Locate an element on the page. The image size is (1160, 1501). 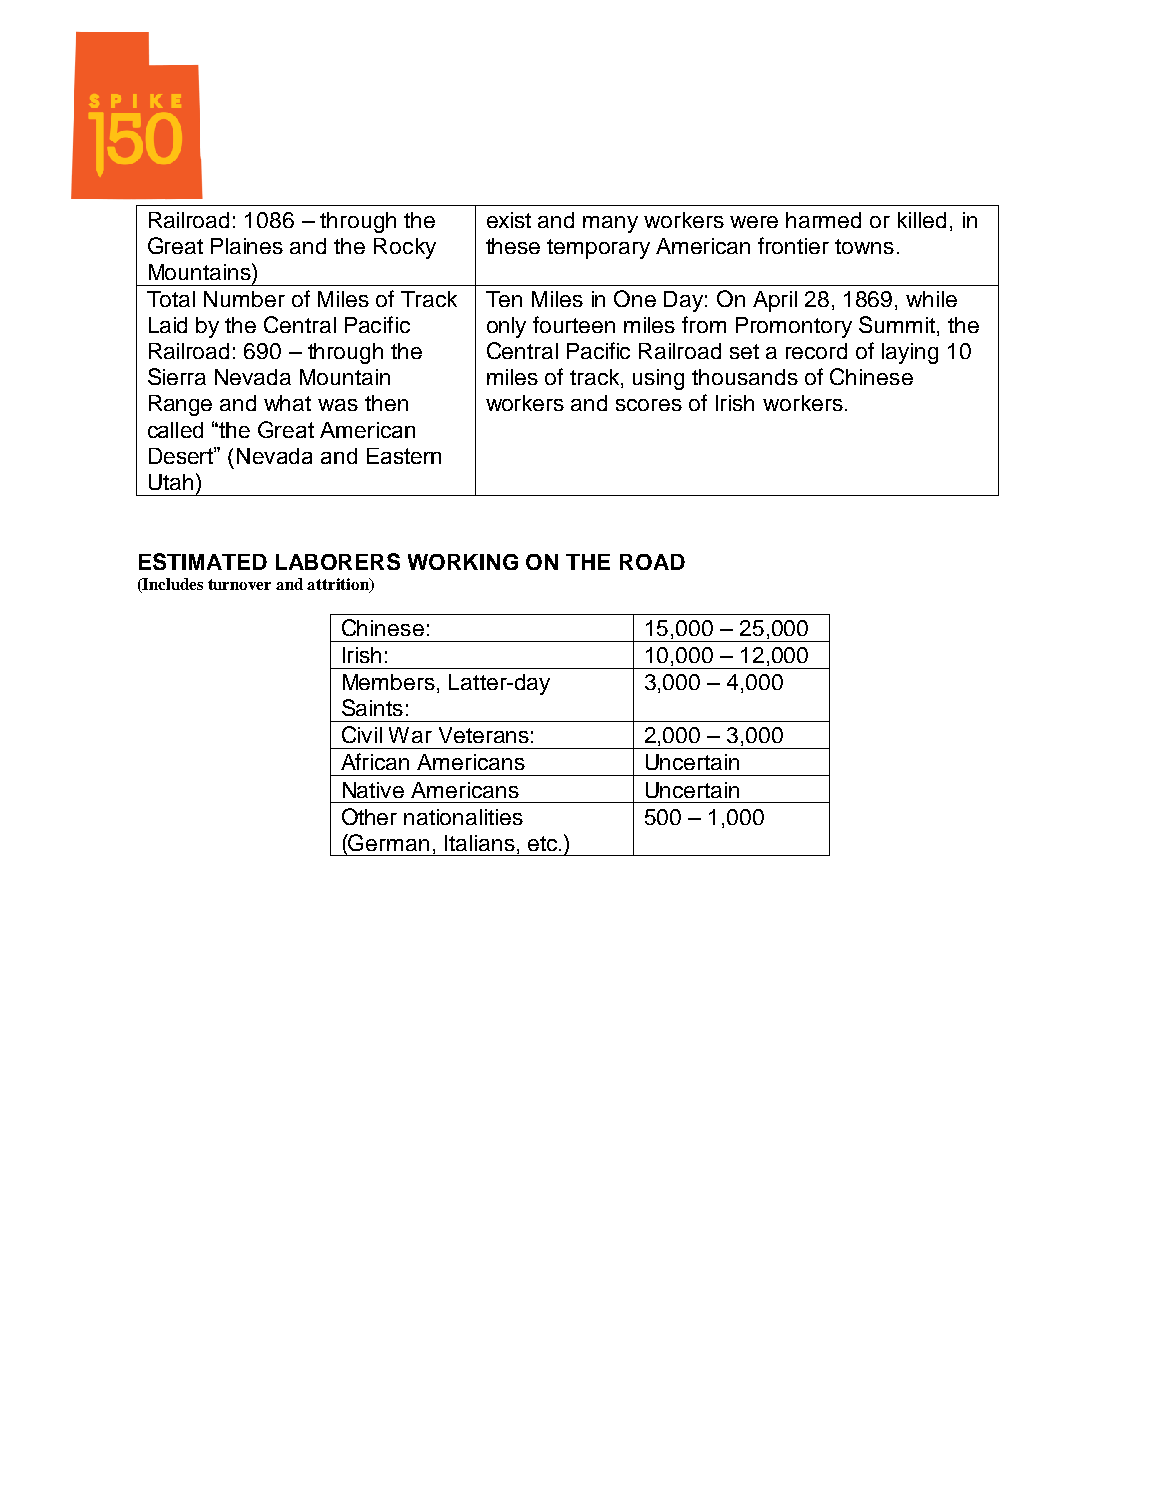
fourteen is located at coordinates (574, 324).
